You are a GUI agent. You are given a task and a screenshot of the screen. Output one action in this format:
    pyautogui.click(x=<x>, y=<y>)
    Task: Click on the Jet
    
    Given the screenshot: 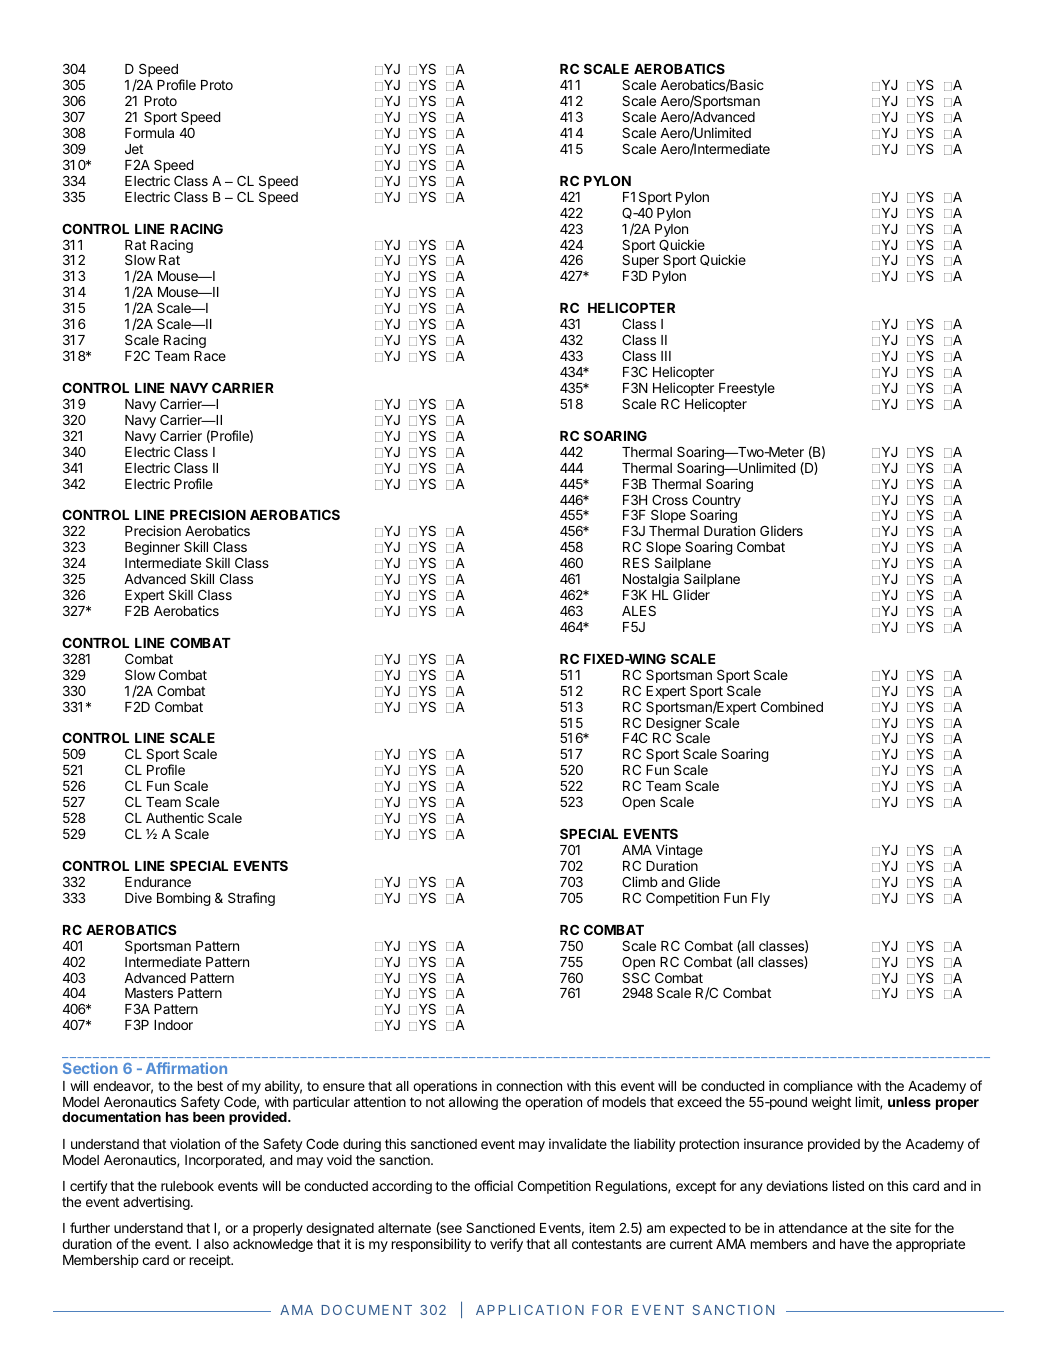 What is the action you would take?
    pyautogui.click(x=134, y=149)
